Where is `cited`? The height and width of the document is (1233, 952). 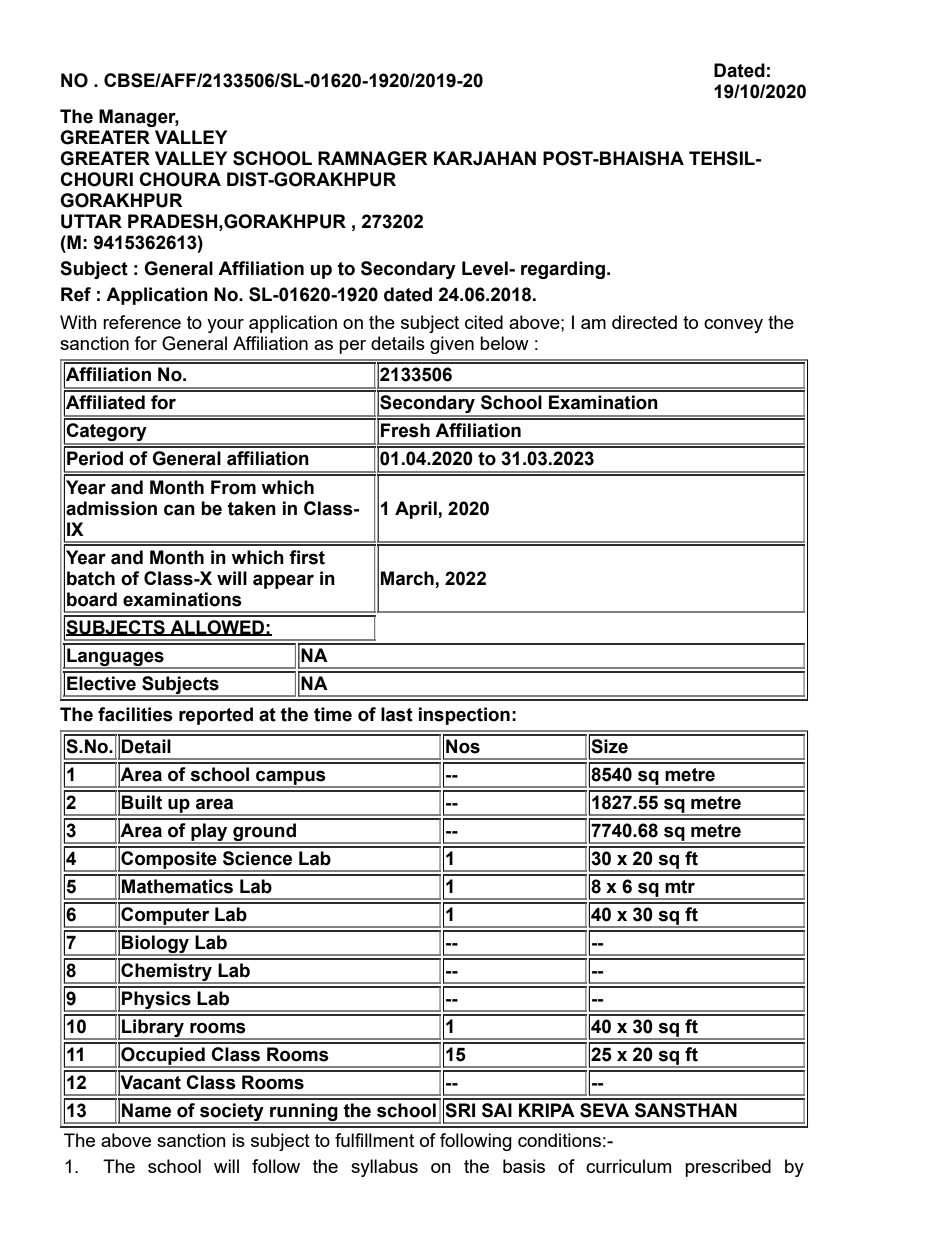
cited is located at coordinates (484, 322).
